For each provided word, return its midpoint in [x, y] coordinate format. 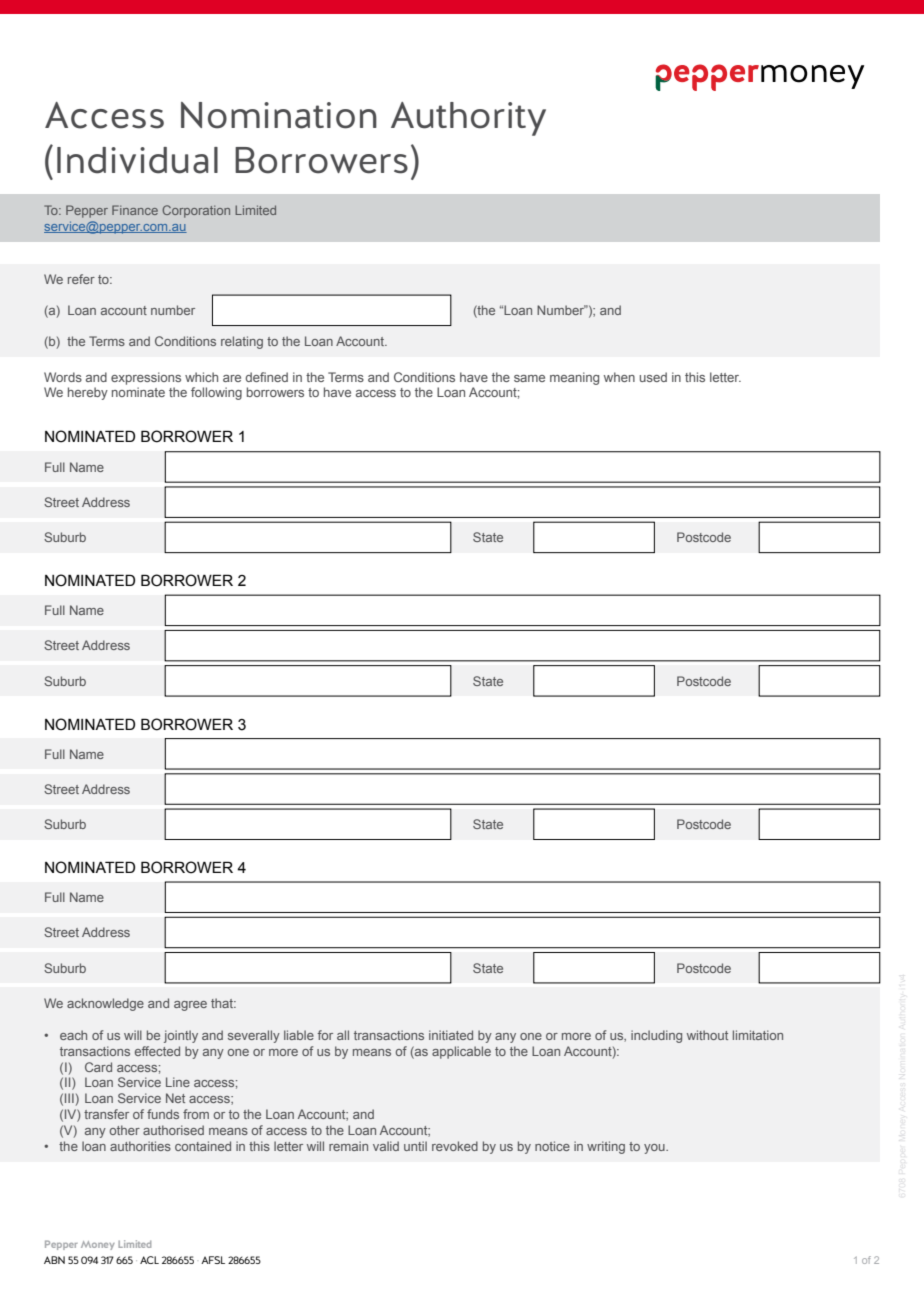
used [653, 377]
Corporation [196, 211]
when [619, 377]
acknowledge [105, 1004]
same [529, 378]
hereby [88, 393]
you [655, 1149]
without [707, 1035]
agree [190, 1006]
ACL [149, 1260]
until [415, 1146]
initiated [451, 1035]
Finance [135, 210]
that [223, 1003]
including [656, 1036]
